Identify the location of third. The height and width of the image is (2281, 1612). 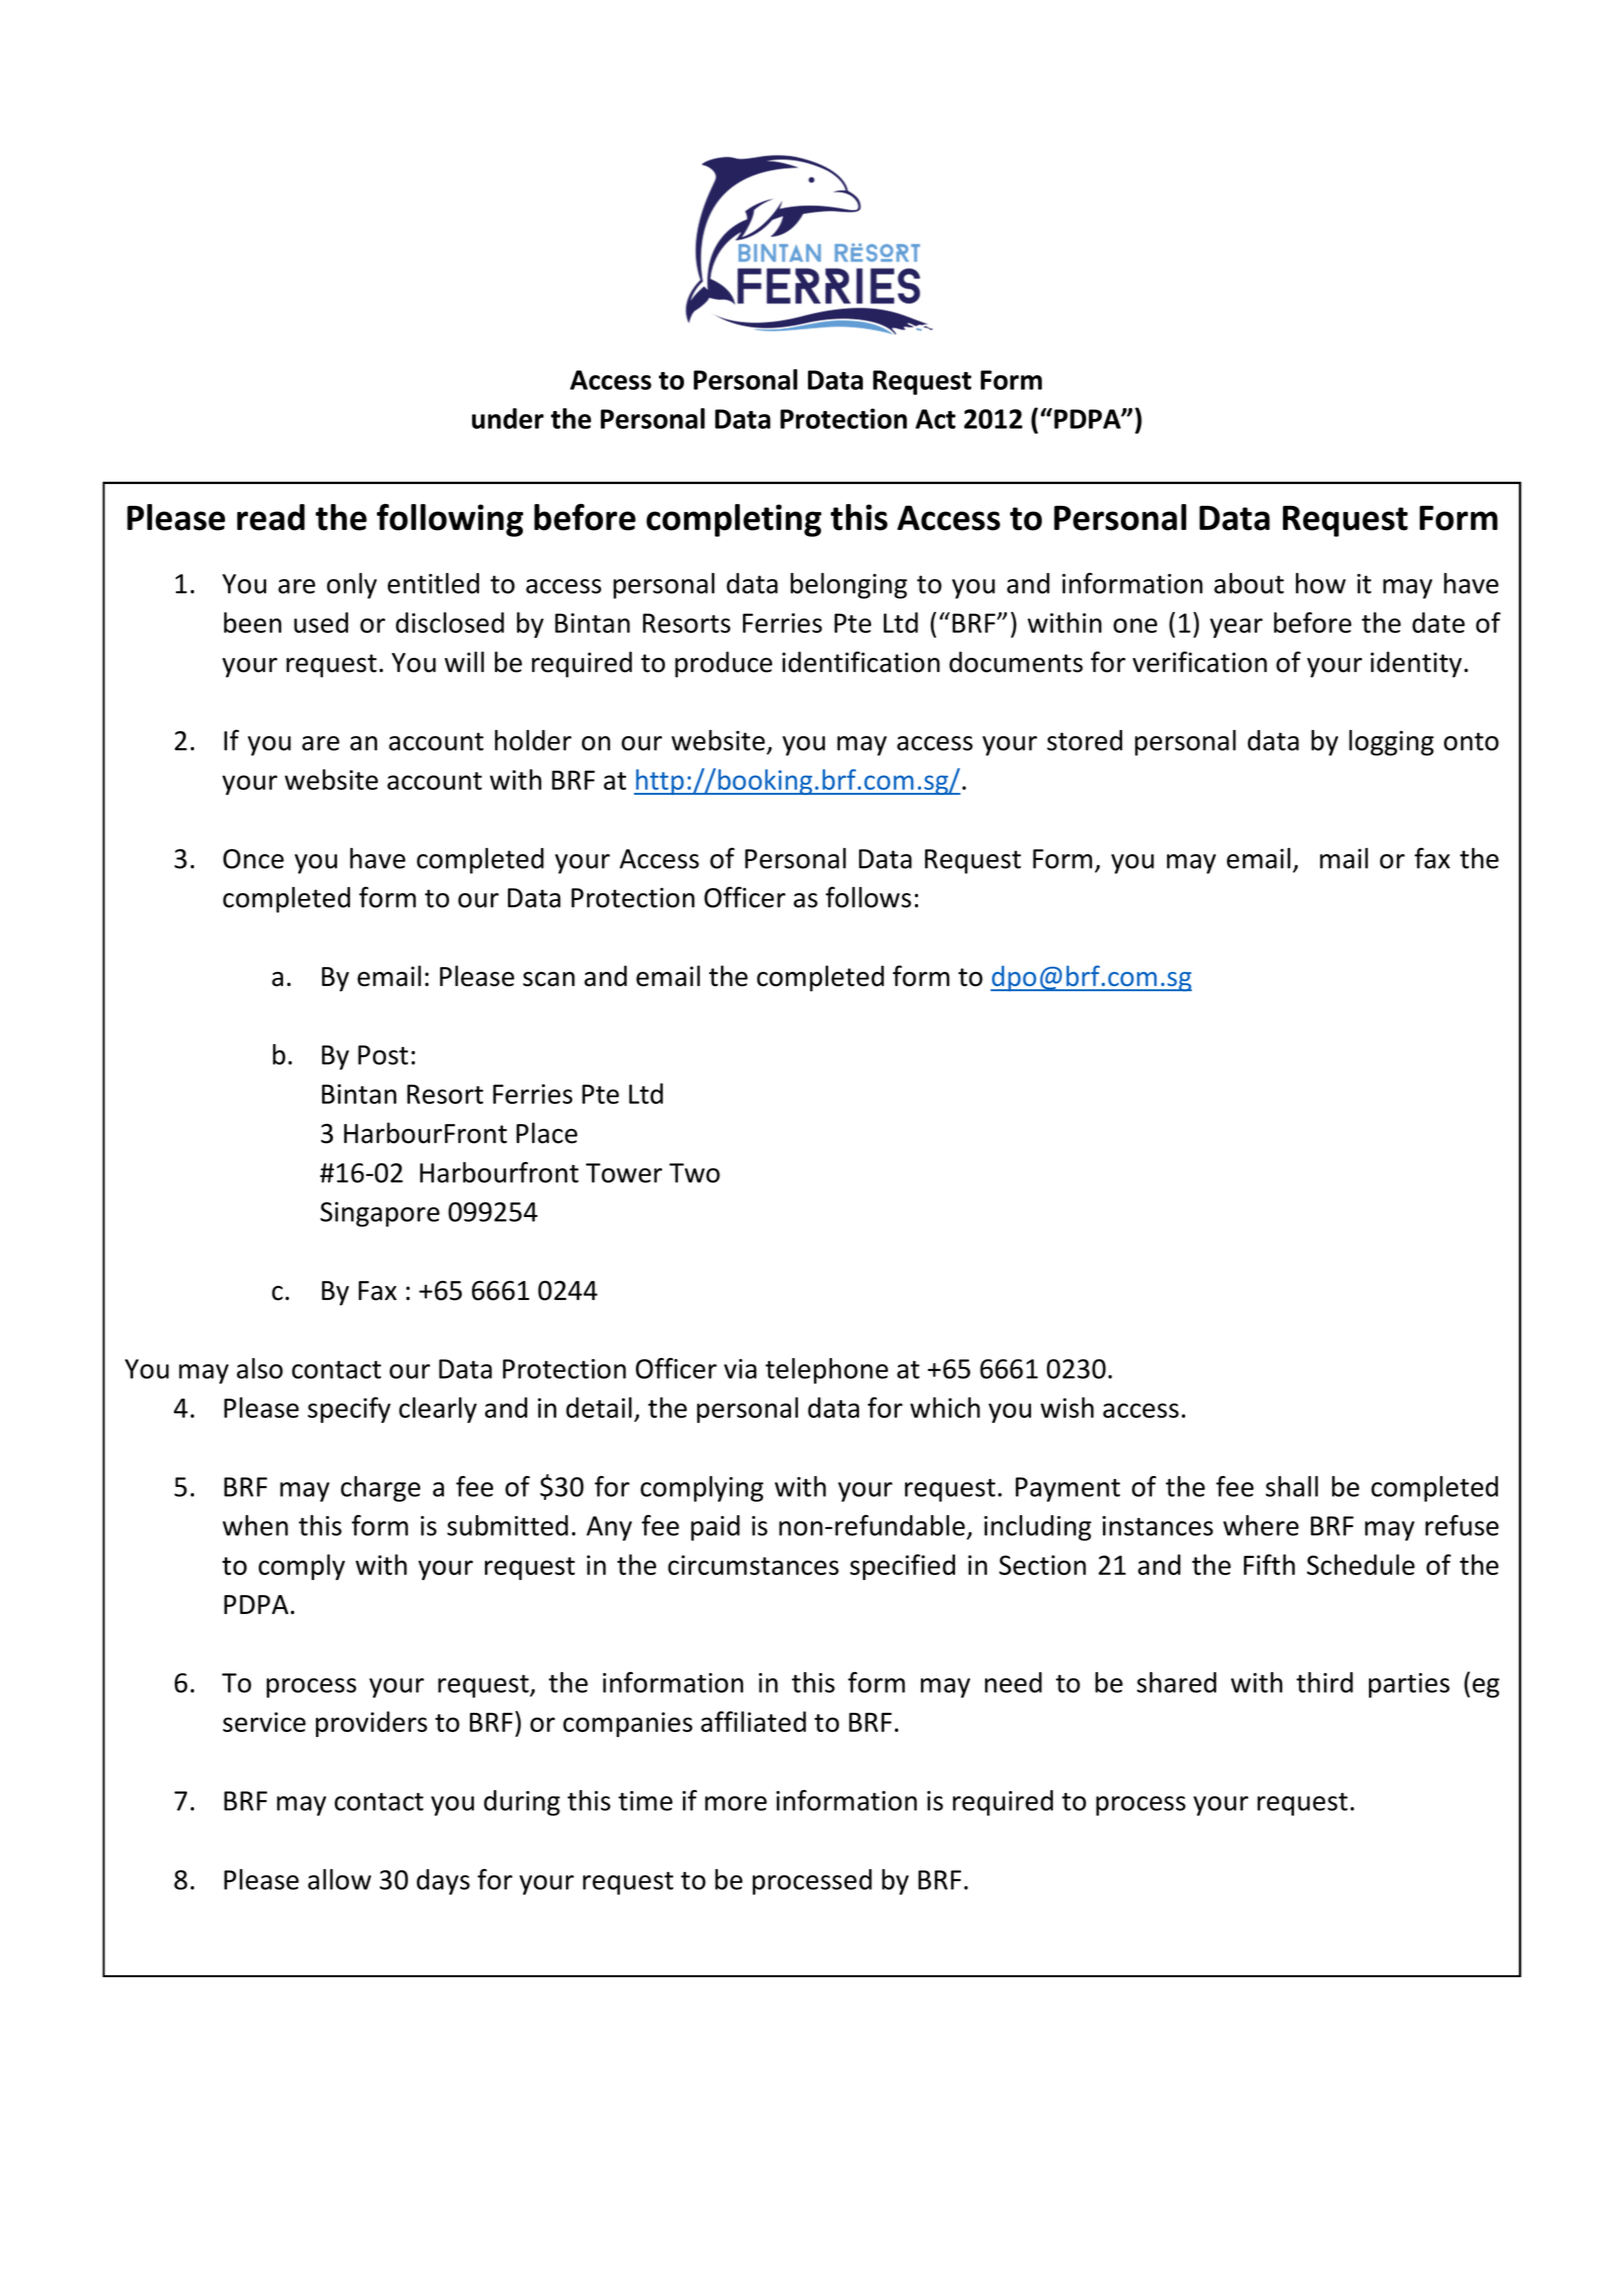
(1324, 1682).
